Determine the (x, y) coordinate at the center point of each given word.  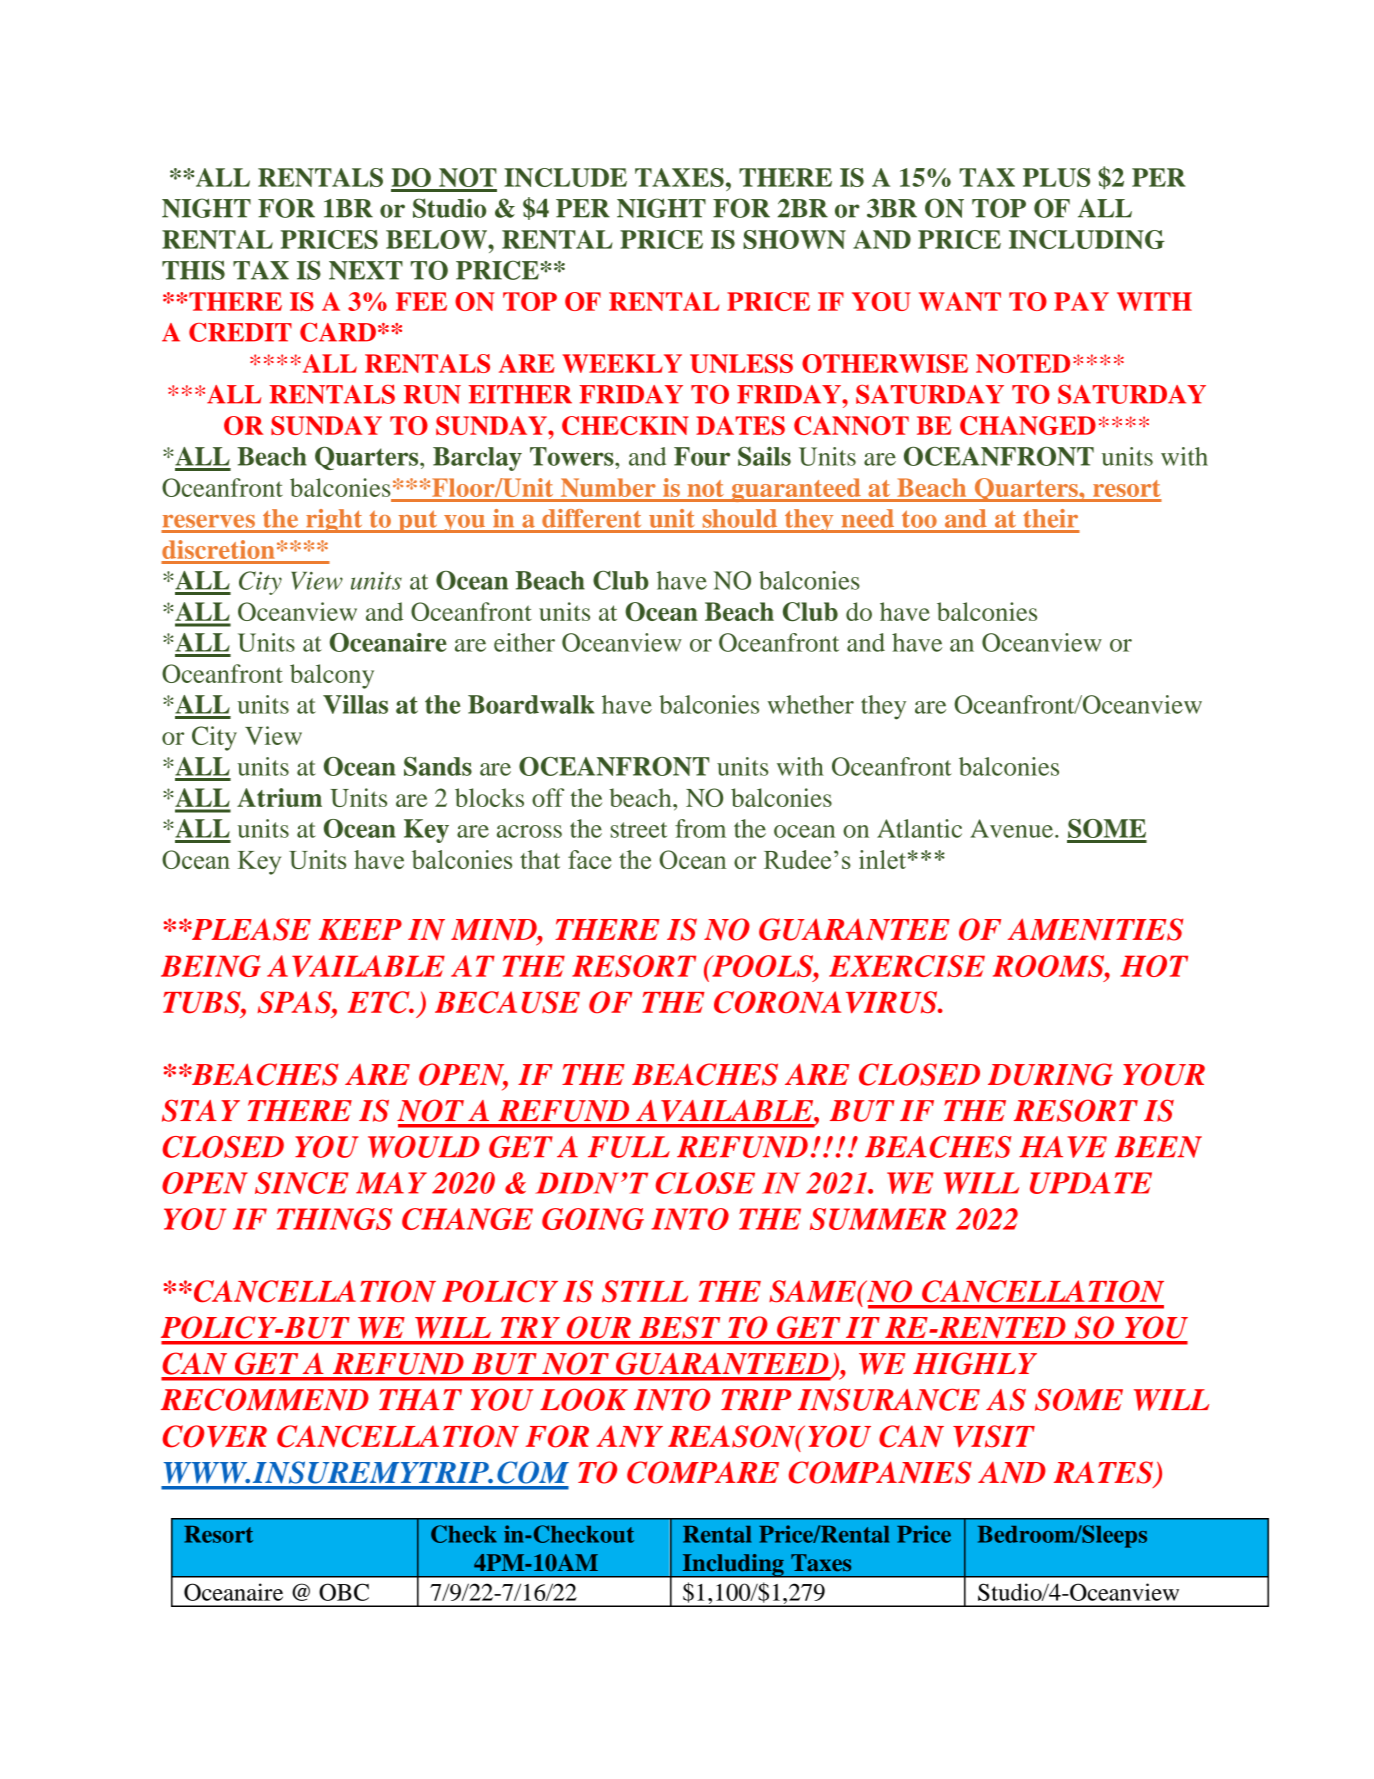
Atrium (279, 797)
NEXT (366, 270)
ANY (629, 1436)
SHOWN (794, 239)
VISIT (994, 1436)
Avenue (1011, 828)
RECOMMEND (265, 1400)
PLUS (1056, 177)
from (700, 828)
